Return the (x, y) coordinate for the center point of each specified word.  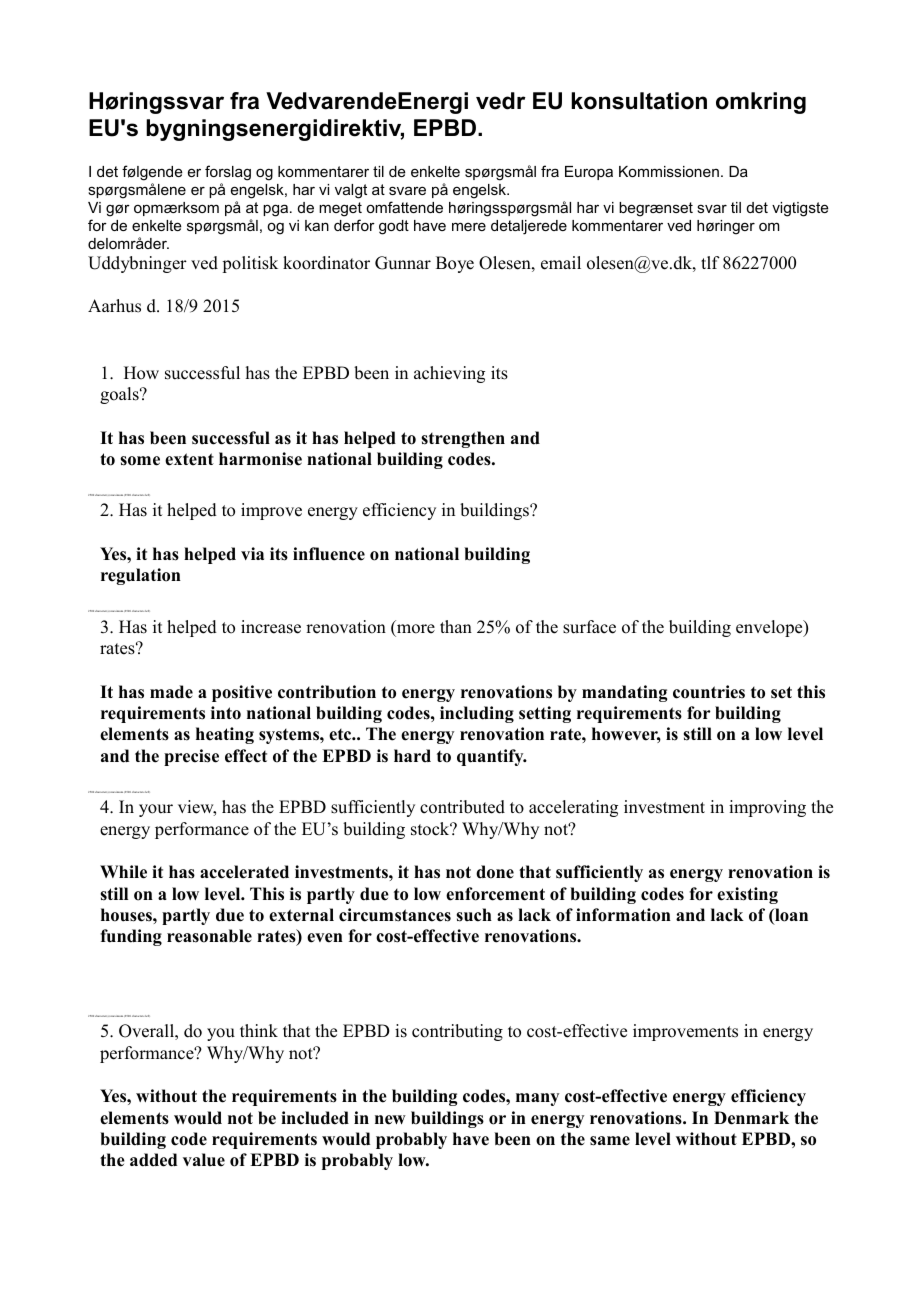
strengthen (463, 439)
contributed (462, 807)
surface (589, 627)
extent (189, 459)
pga (277, 210)
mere (469, 226)
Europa (589, 173)
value (204, 1160)
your (156, 810)
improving (767, 808)
